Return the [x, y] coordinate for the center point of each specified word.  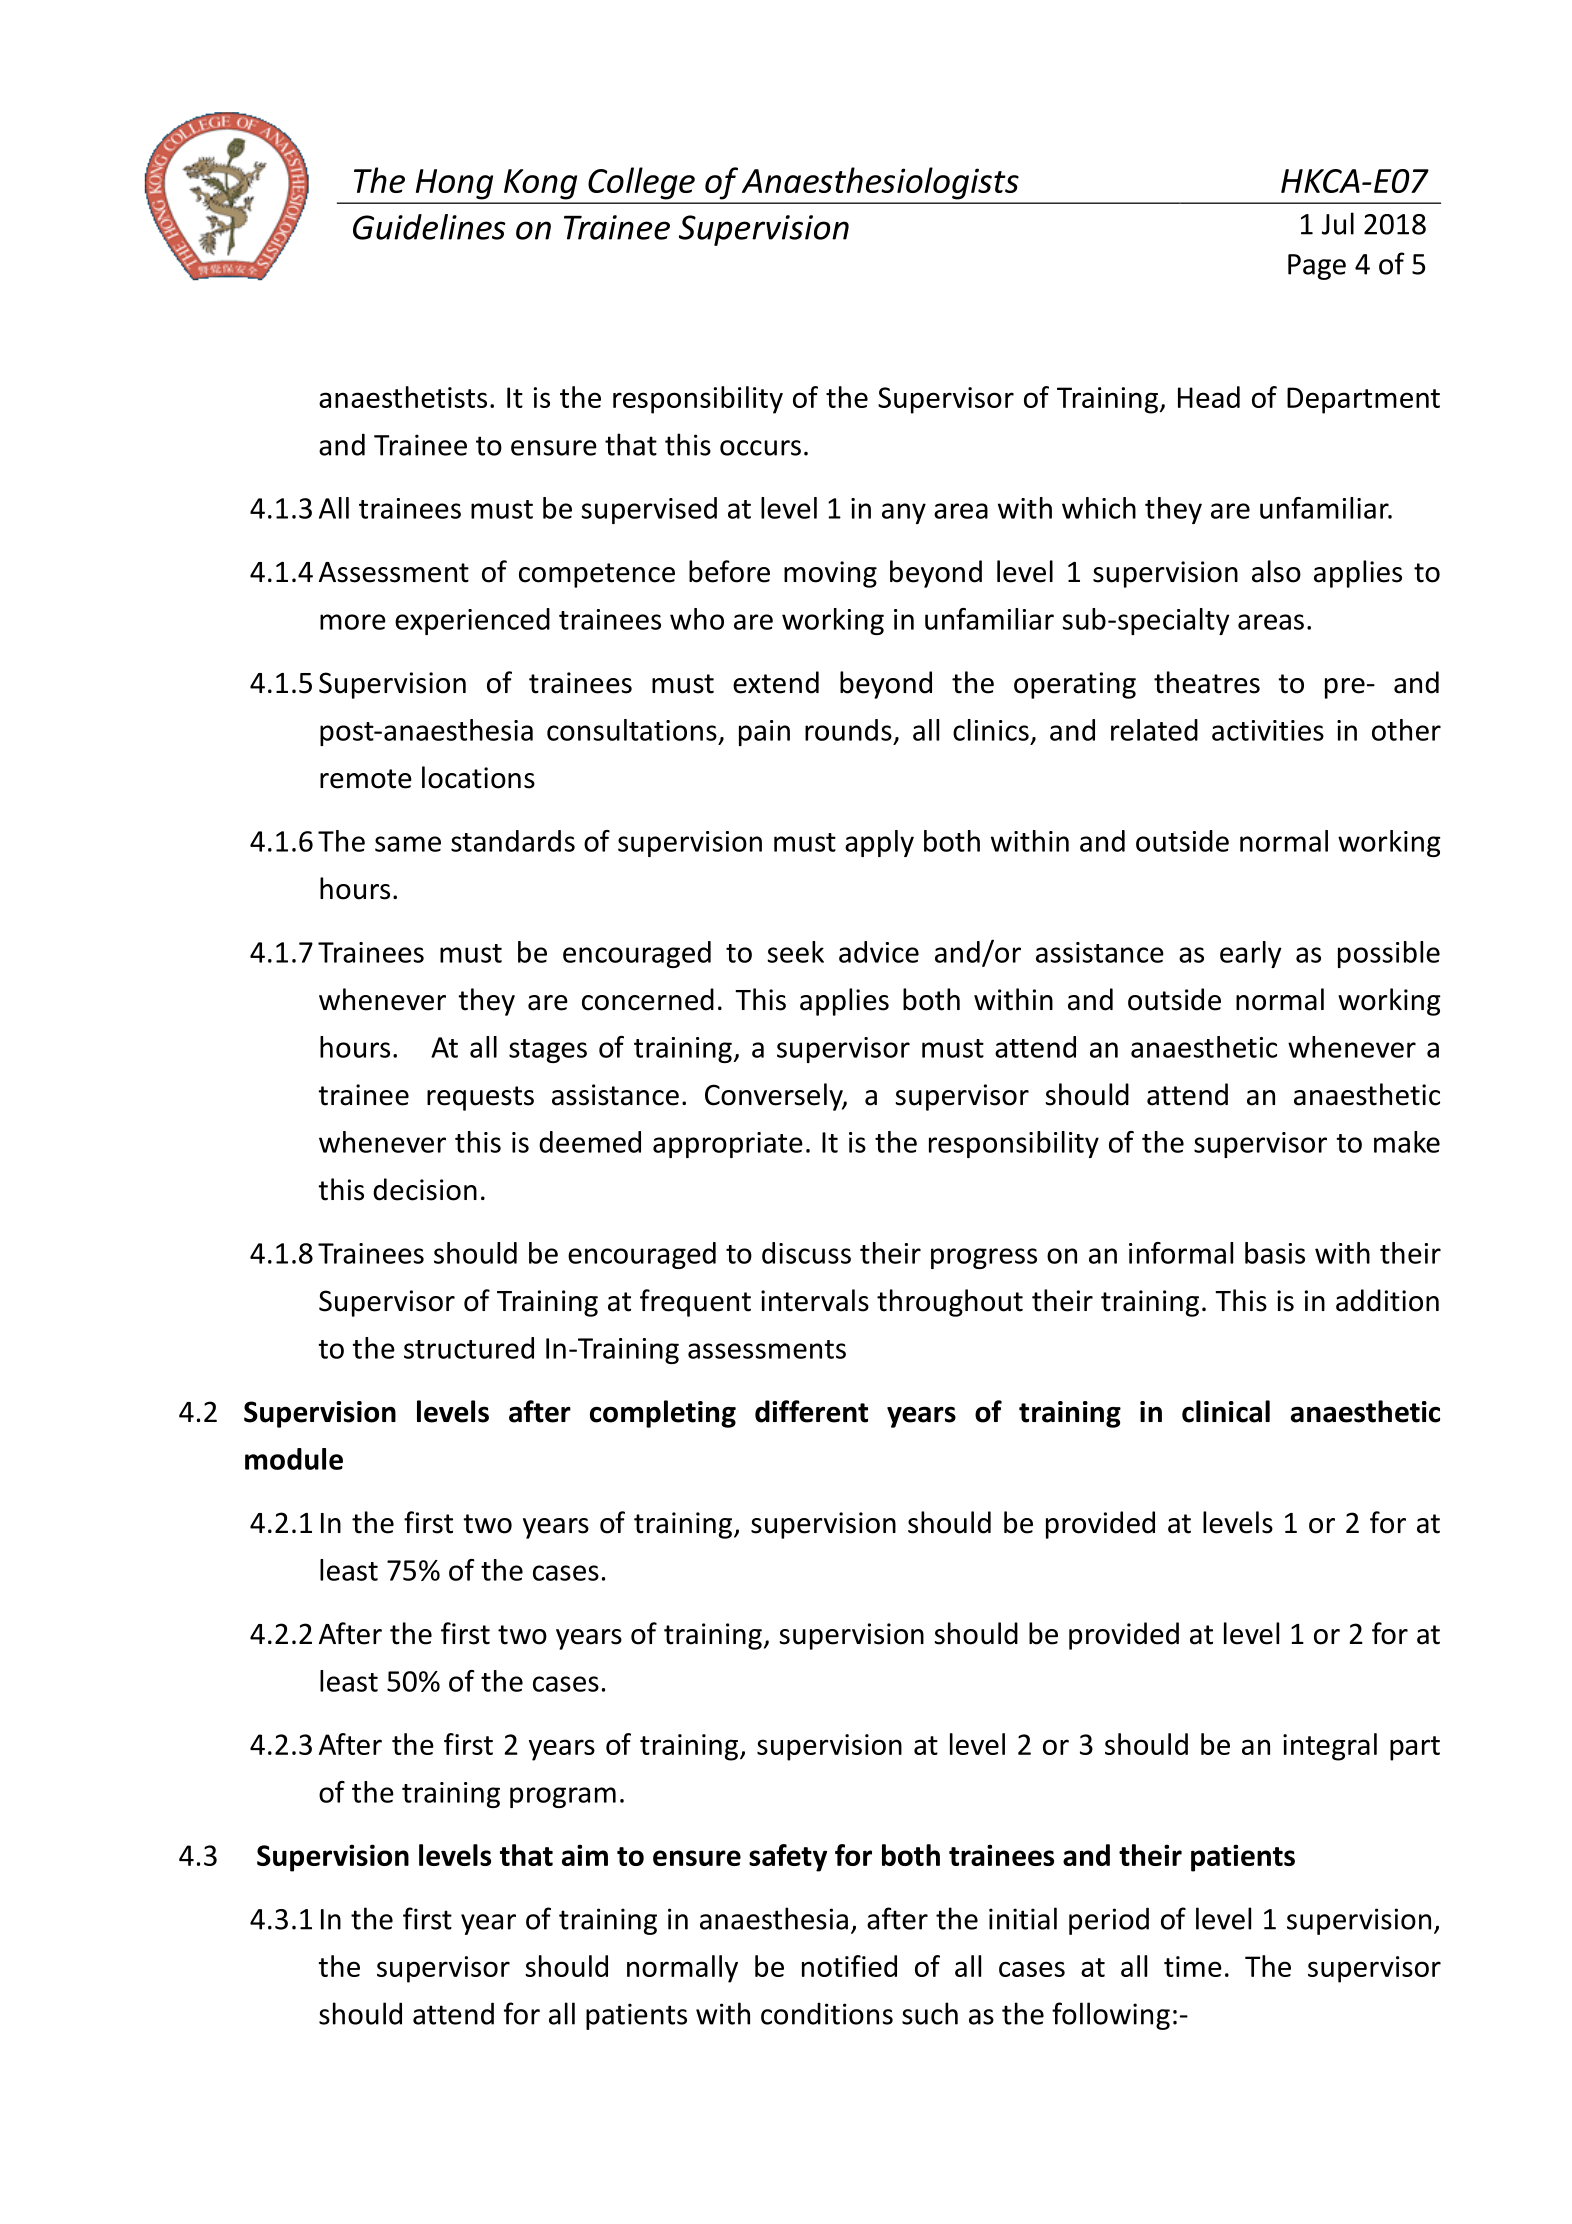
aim [585, 1855]
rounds [848, 730]
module [294, 1459]
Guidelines [429, 227]
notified [849, 1966]
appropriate [728, 1145]
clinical [1226, 1411]
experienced [472, 621]
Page [1317, 267]
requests [480, 1098]
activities [1268, 730]
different [811, 1411]
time [1193, 1966]
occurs [760, 448]
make [1407, 1142]
